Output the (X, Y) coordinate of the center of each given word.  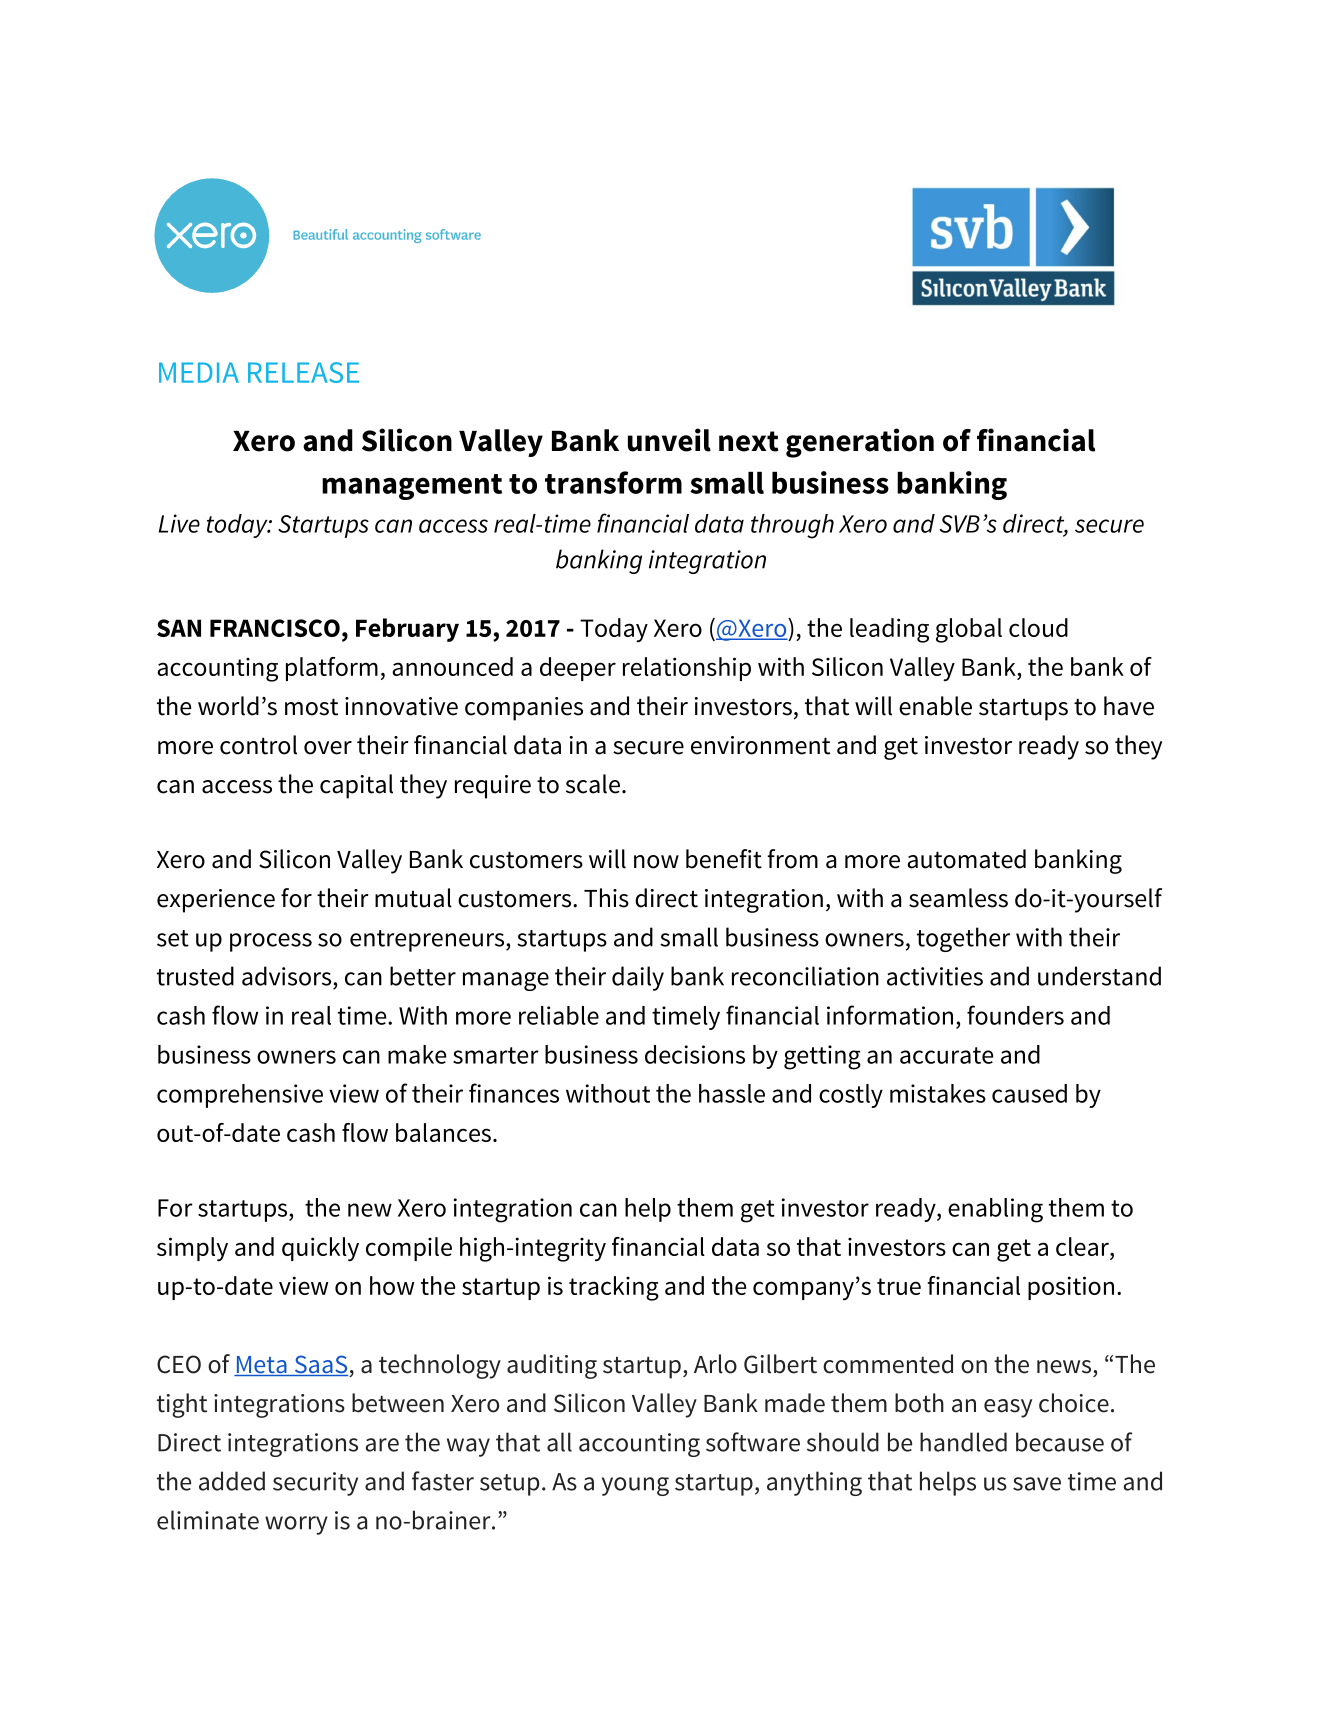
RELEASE (303, 372)
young (635, 1486)
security (315, 1484)
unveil (669, 440)
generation (860, 443)
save (1037, 1484)
